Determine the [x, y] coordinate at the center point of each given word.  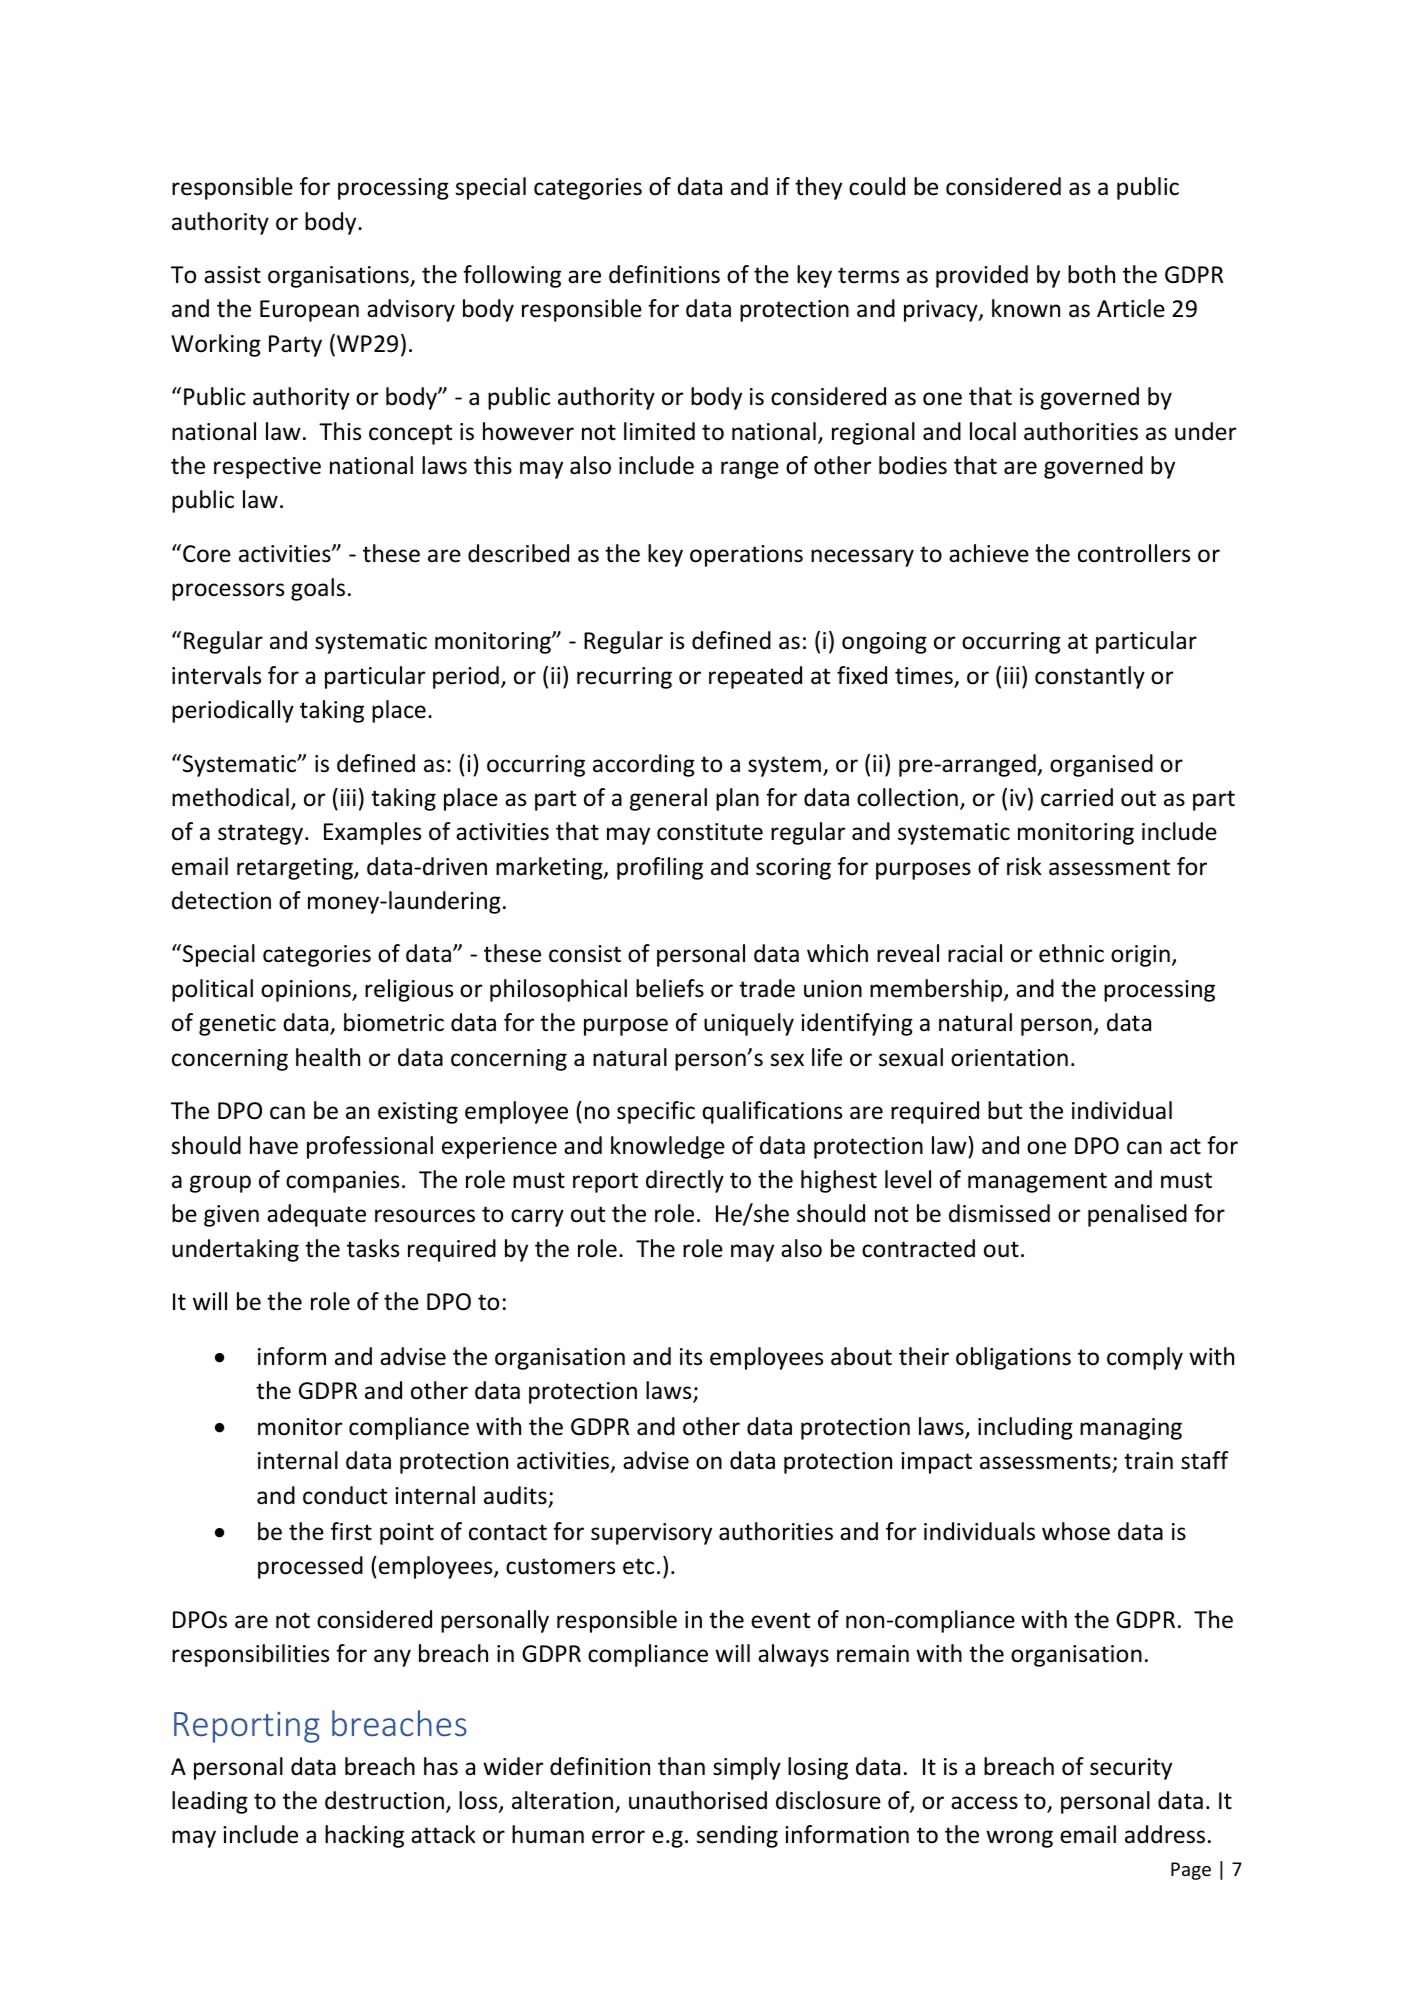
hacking [364, 1836]
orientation [1009, 1058]
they [818, 188]
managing [1131, 1429]
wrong [1019, 1839]
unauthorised [698, 1800]
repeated [755, 677]
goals [318, 589]
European [309, 311]
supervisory [651, 1534]
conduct [345, 1495]
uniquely [749, 1024]
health [328, 1057]
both [1091, 274]
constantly [1090, 677]
